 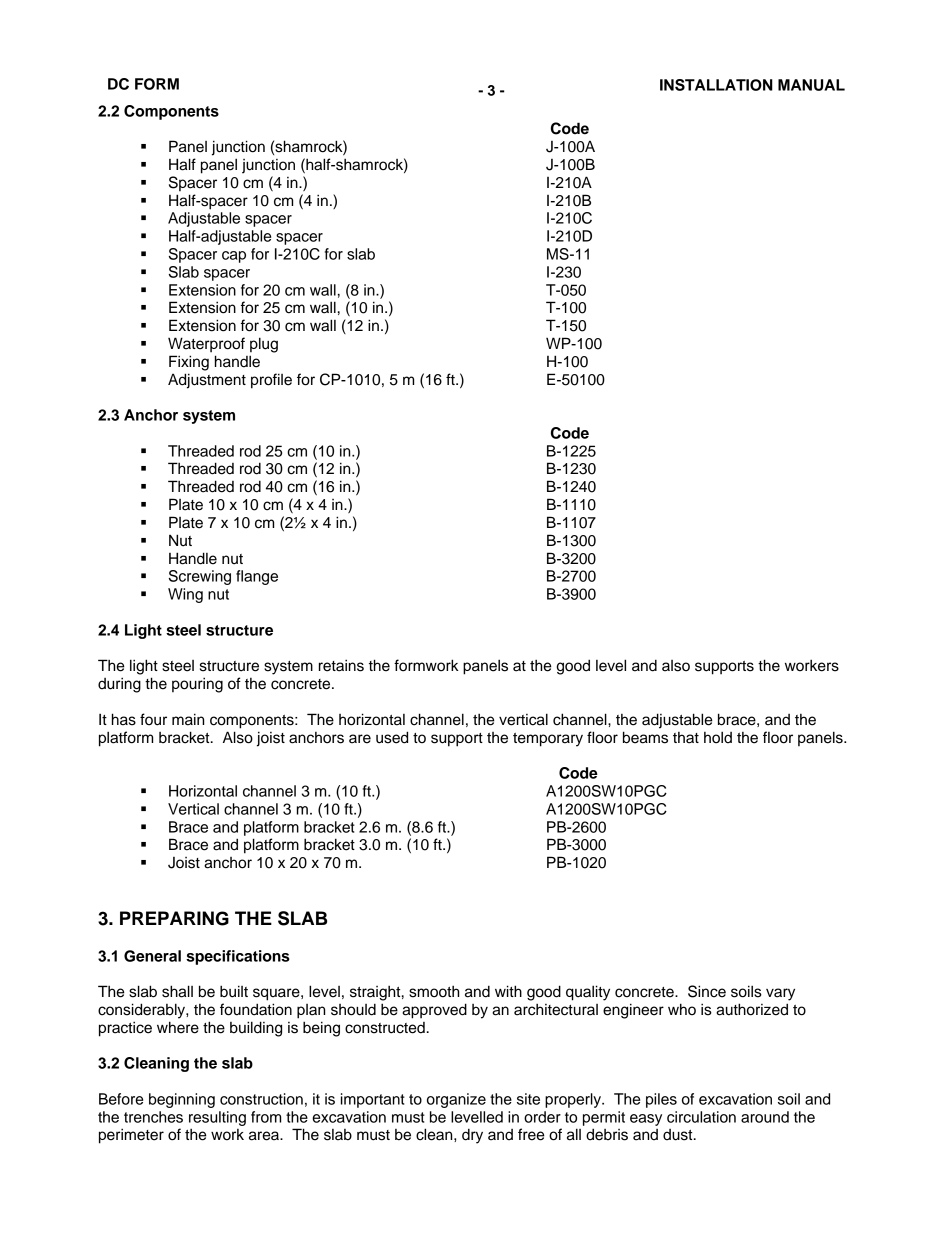 What do you see at coordinates (392, 737) in the screenshot?
I see `used` at bounding box center [392, 737].
